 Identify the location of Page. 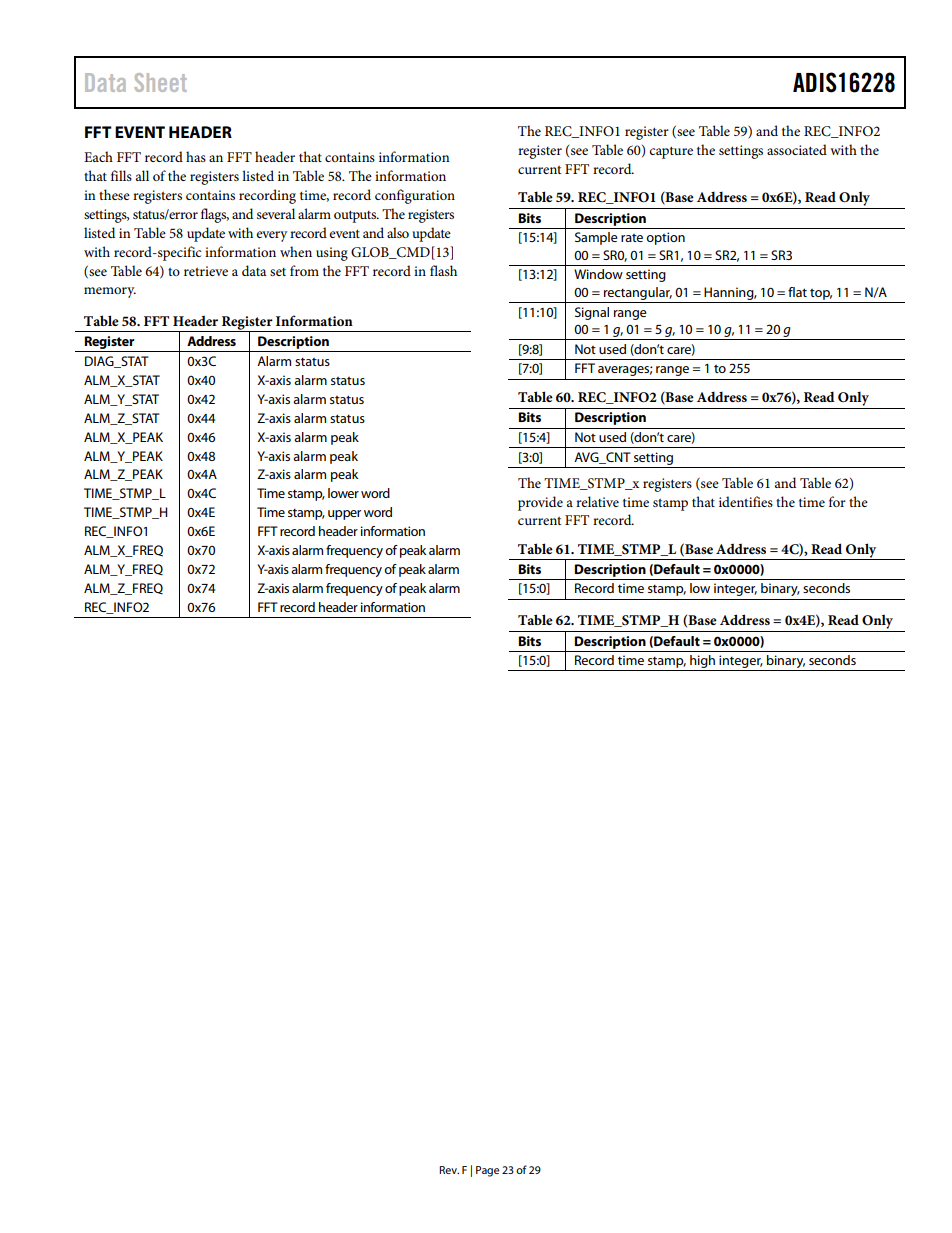
(487, 1171).
